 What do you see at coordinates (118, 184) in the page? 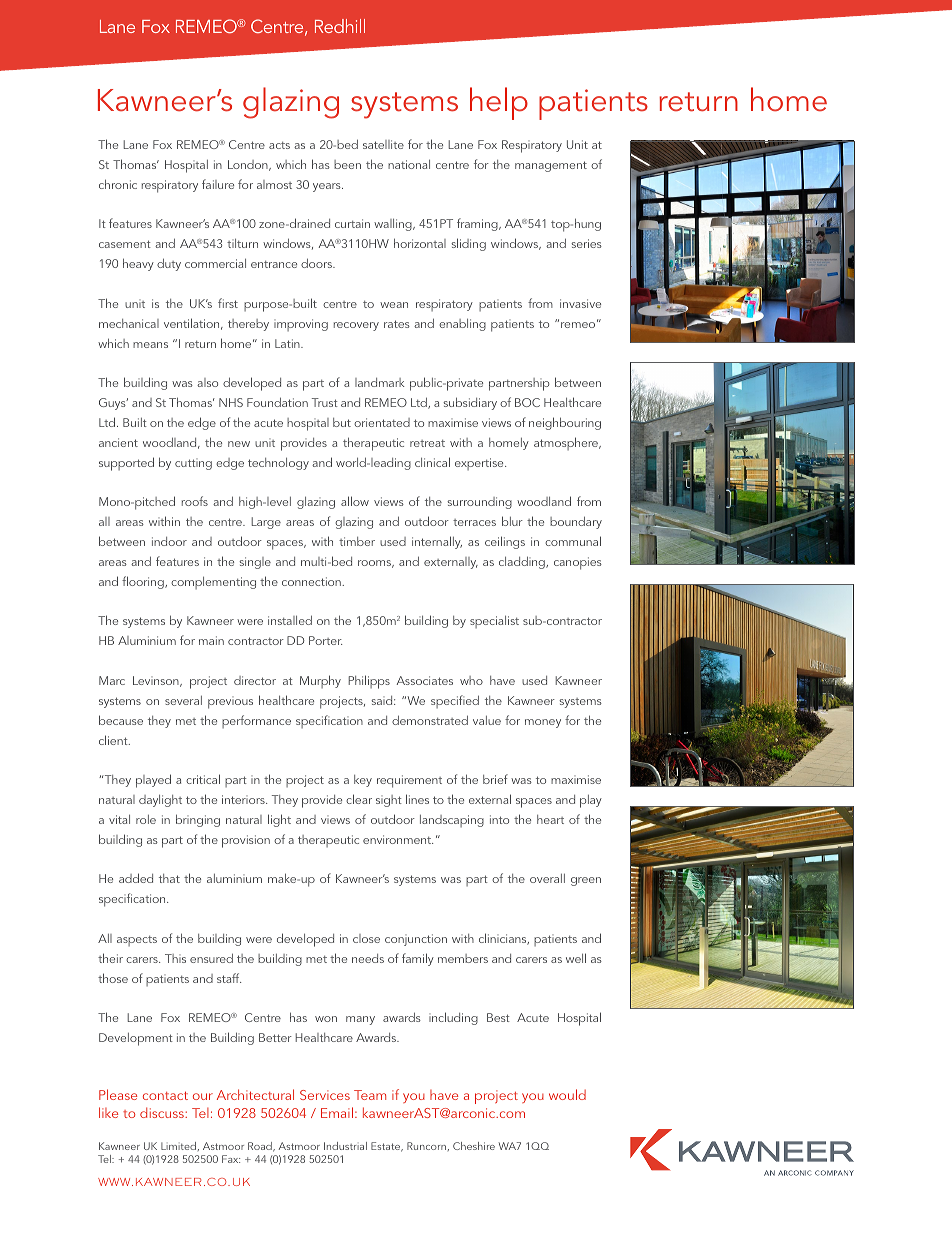
I see `chronic` at bounding box center [118, 184].
